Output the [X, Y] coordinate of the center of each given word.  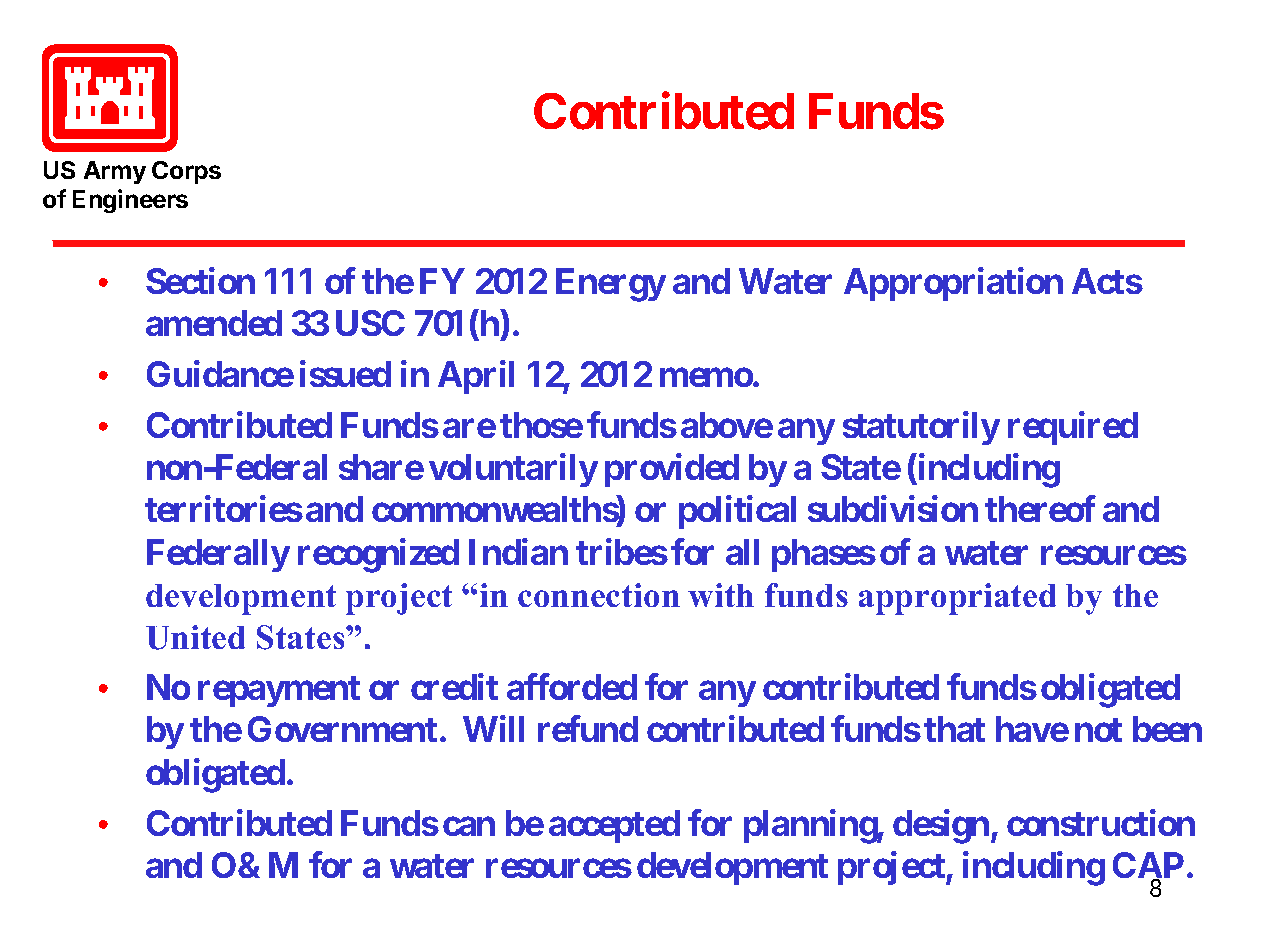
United [195, 637]
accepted [614, 826]
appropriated [957, 599]
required [1073, 428]
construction [1101, 822]
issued [345, 374]
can [469, 826]
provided [672, 470]
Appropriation [953, 284]
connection [599, 595]
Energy [611, 285]
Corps [186, 172]
